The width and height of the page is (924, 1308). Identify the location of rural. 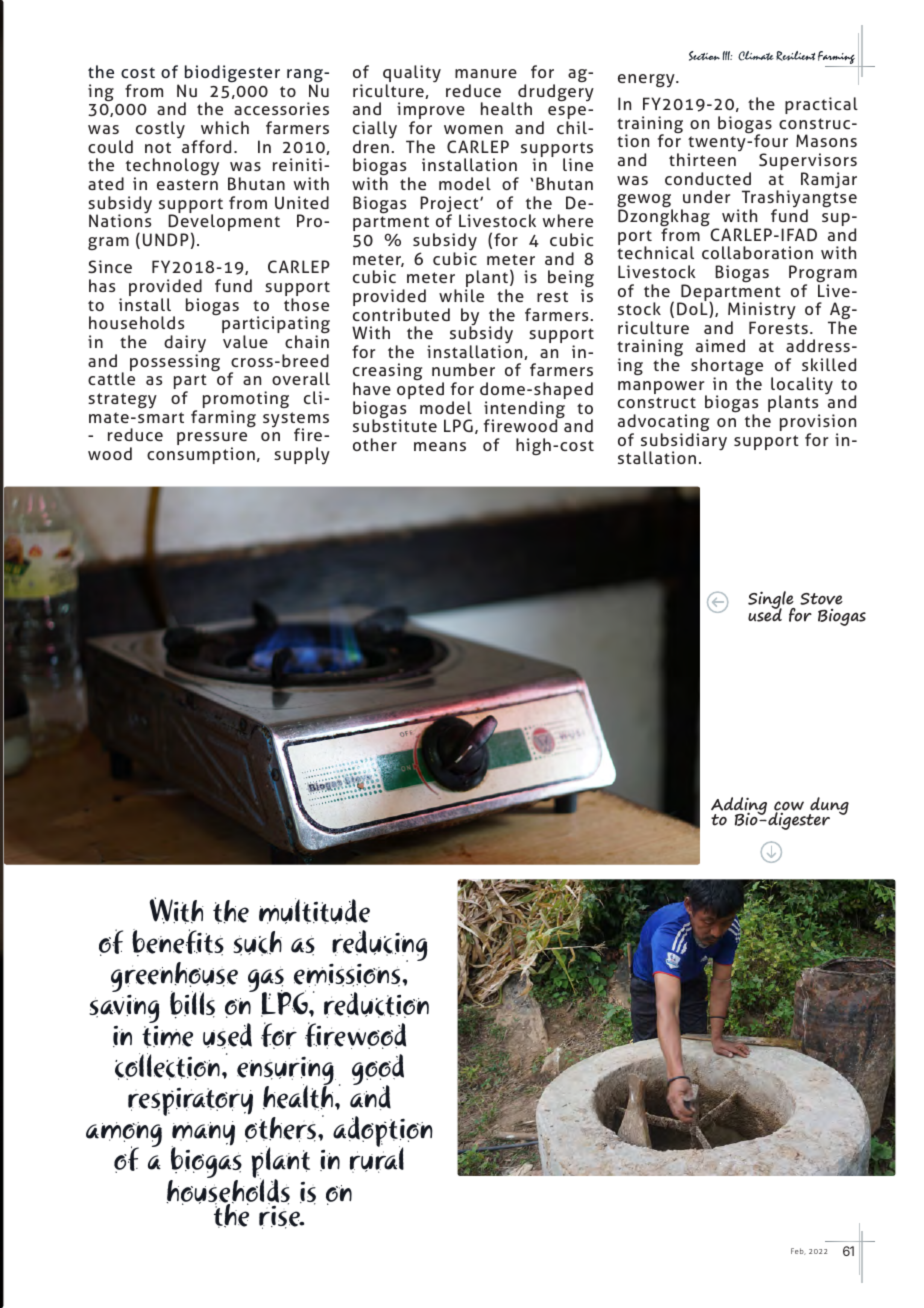
(377, 1159).
